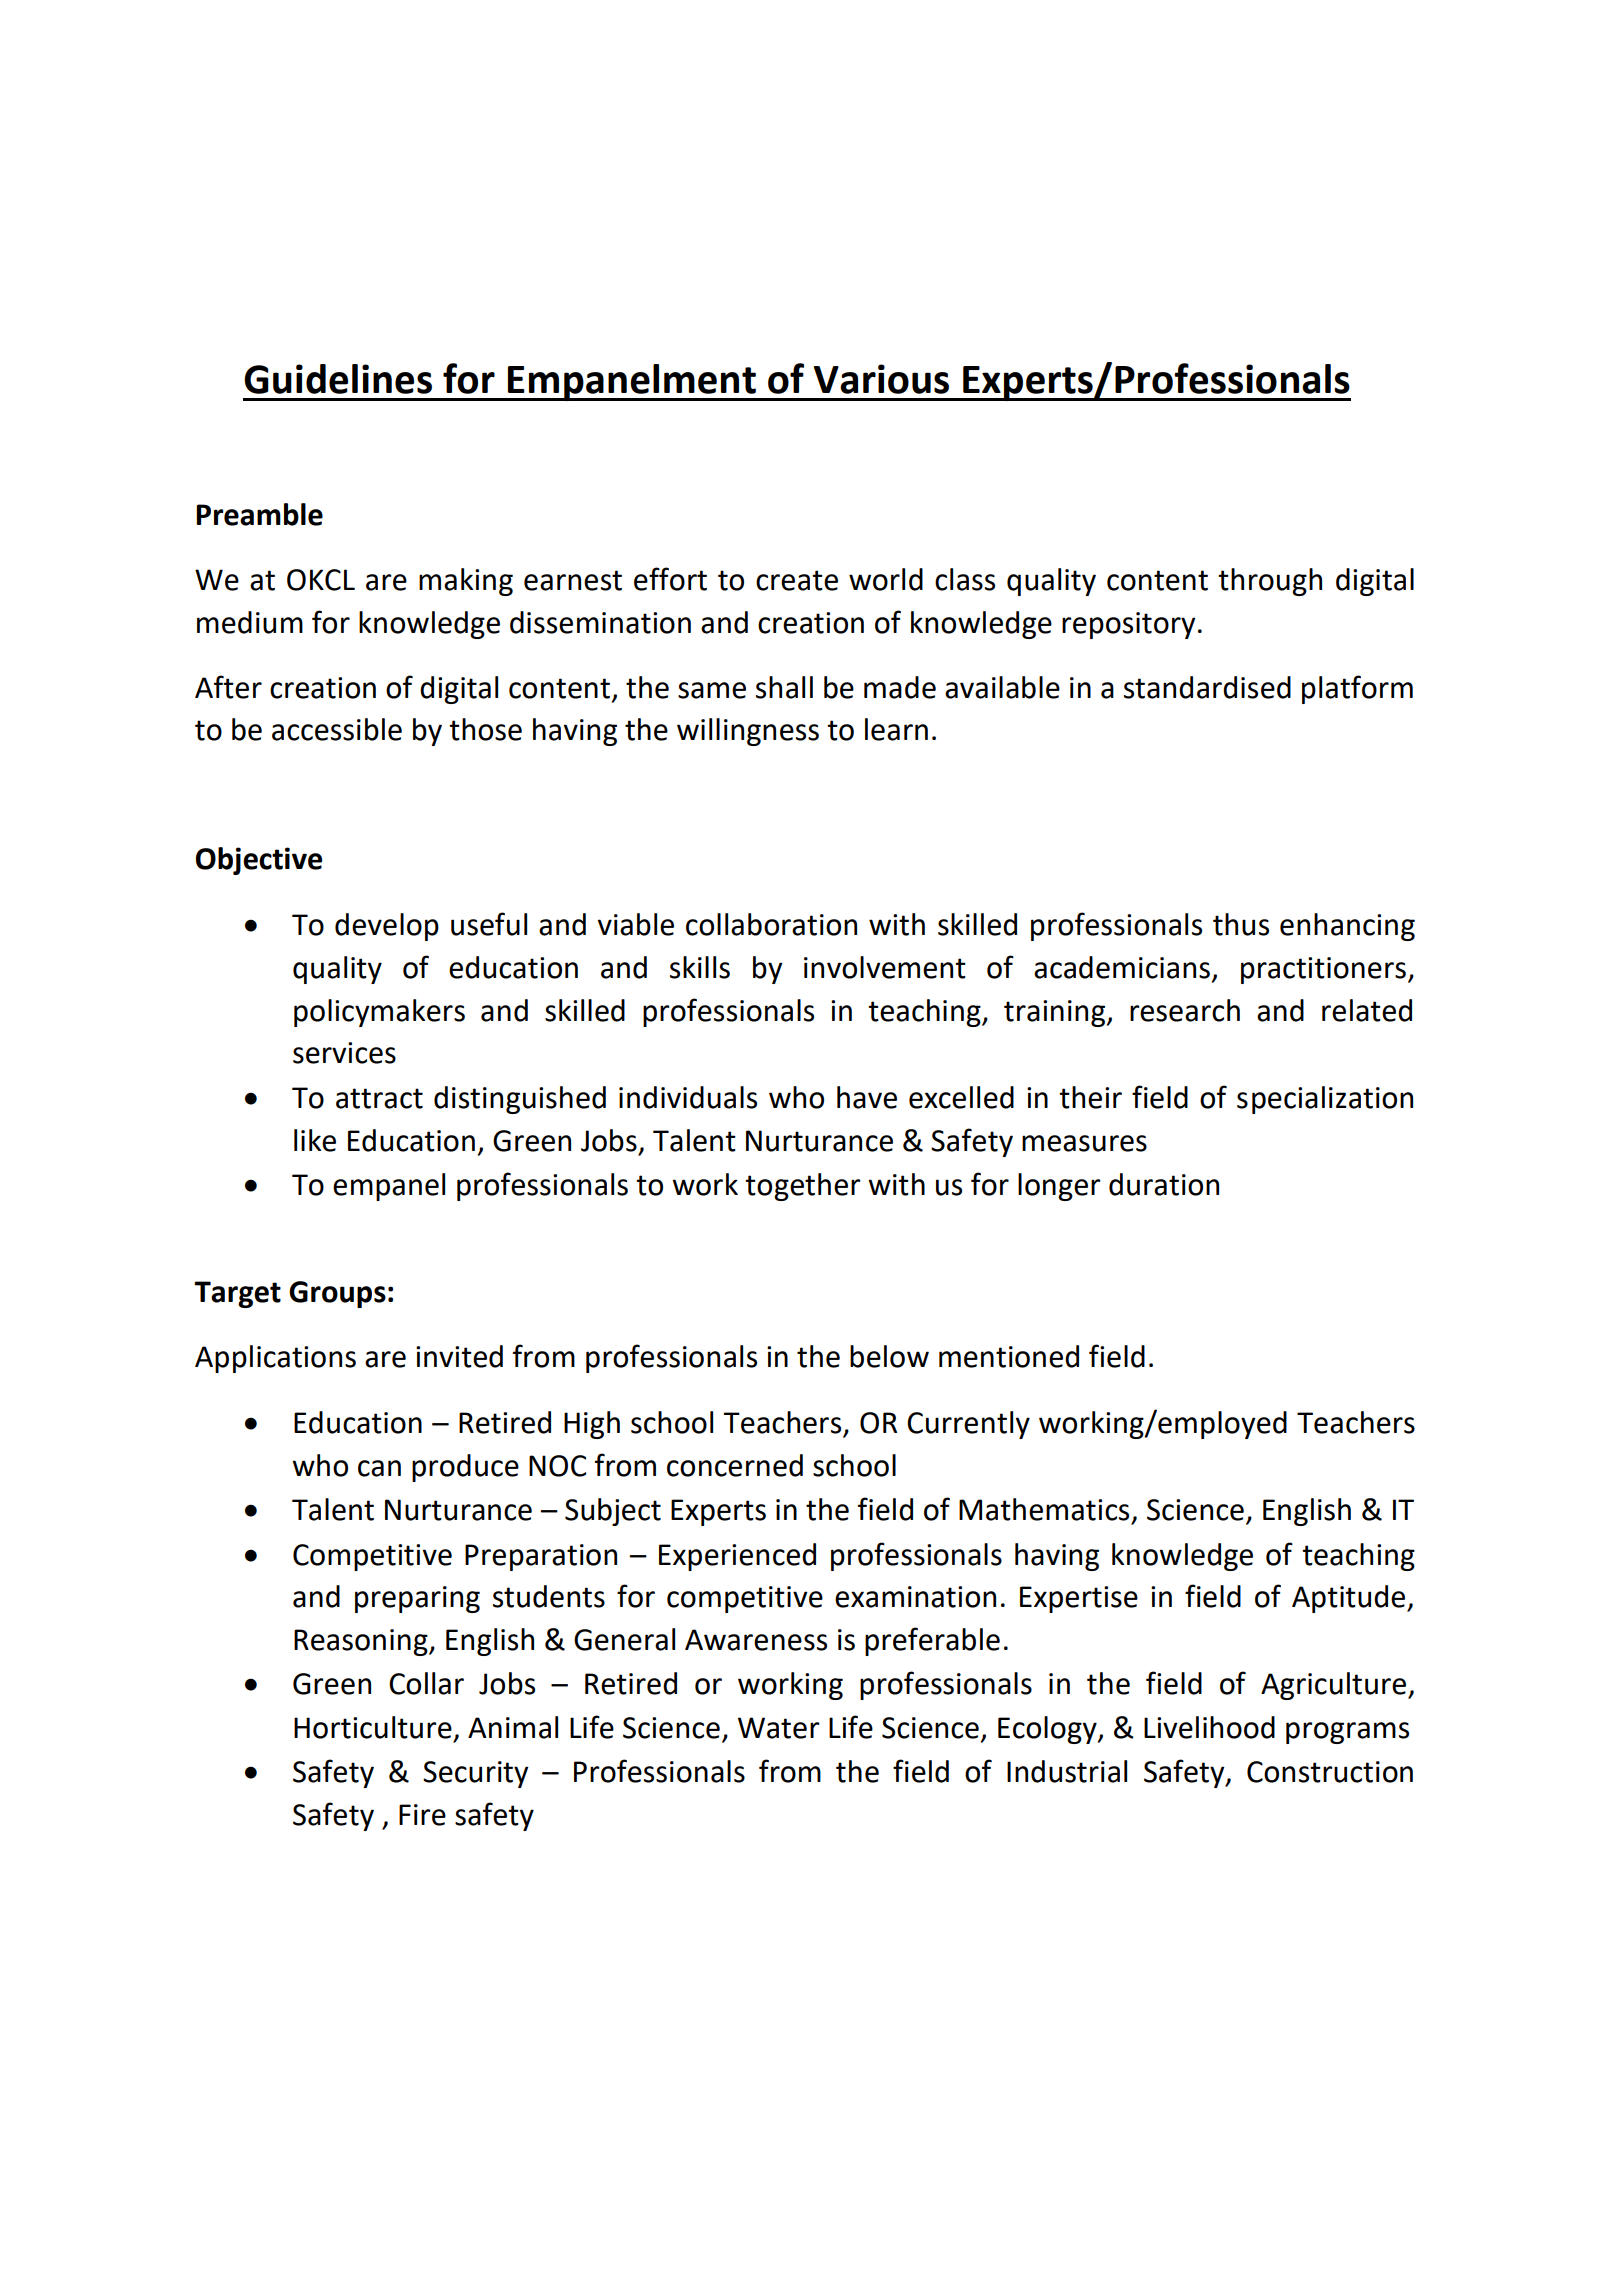 Image resolution: width=1610 pixels, height=2277 pixels. Describe the element at coordinates (1164, 1184) in the image. I see `duration` at that location.
